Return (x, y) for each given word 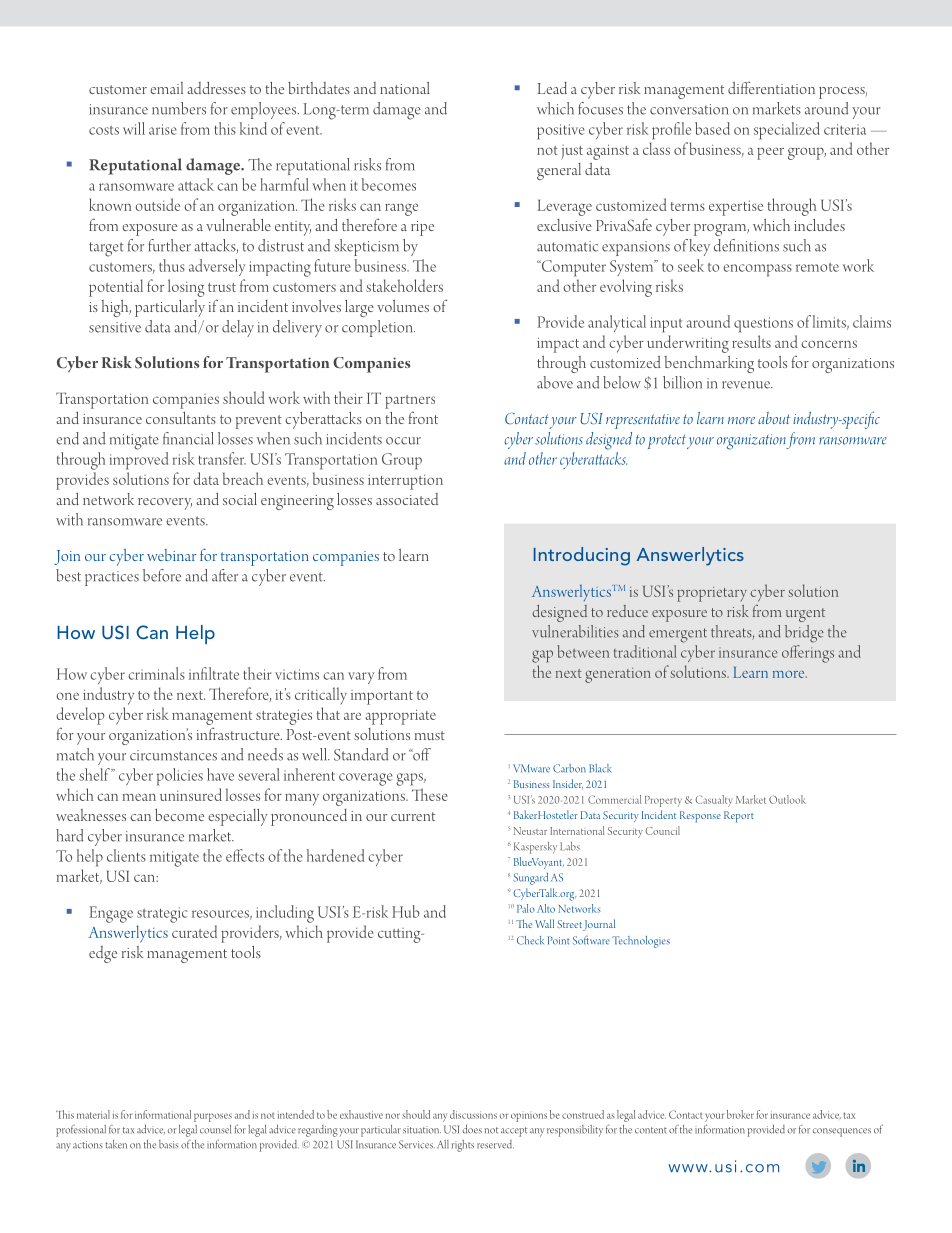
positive (561, 132)
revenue (747, 385)
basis (168, 1144)
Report (739, 817)
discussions (473, 1114)
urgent (805, 615)
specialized (787, 131)
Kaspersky (535, 848)
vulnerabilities (575, 631)
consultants (181, 418)
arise (163, 129)
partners (410, 402)
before (162, 575)
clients (126, 855)
